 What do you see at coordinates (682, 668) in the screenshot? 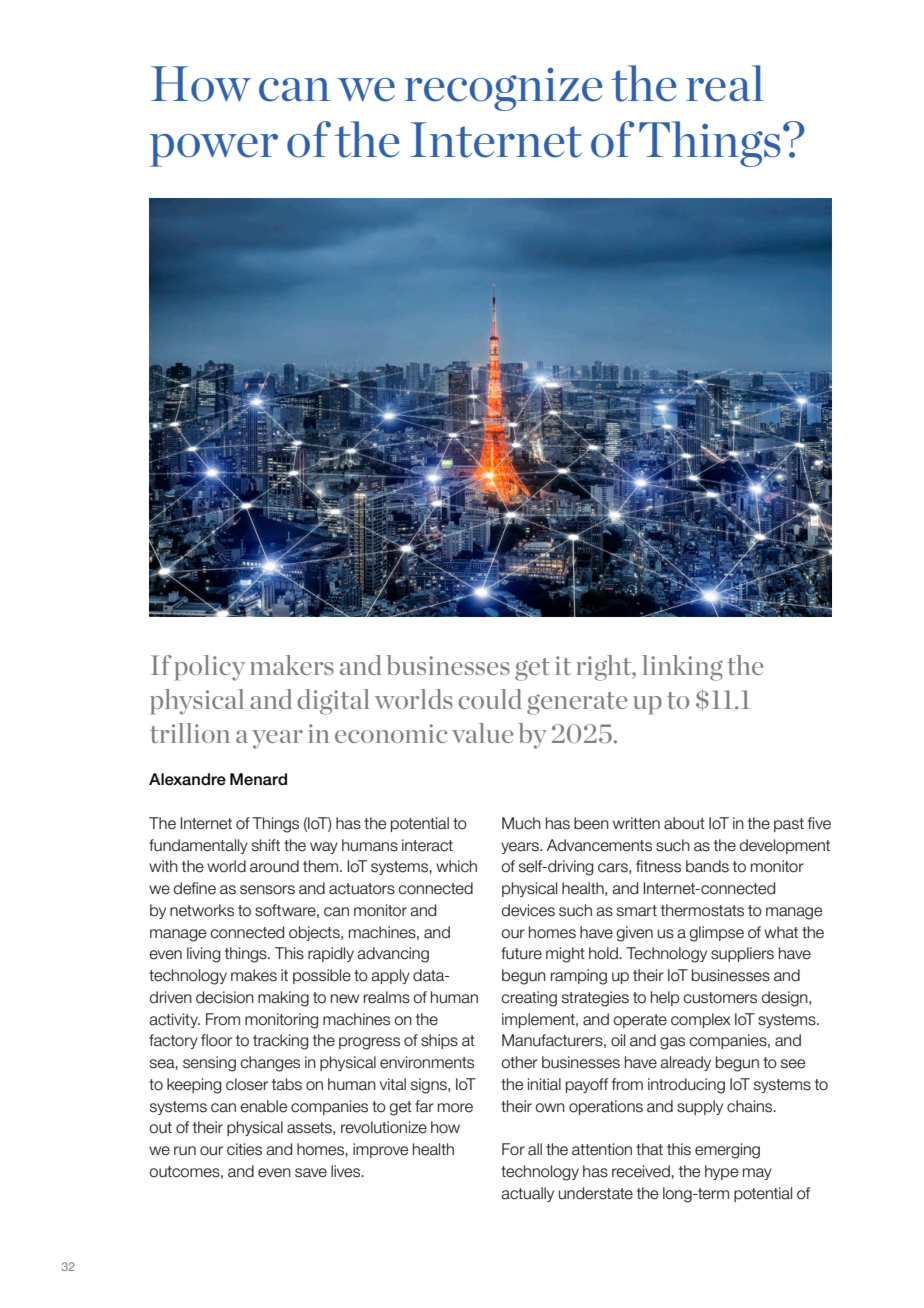
I see `linking` at bounding box center [682, 668].
